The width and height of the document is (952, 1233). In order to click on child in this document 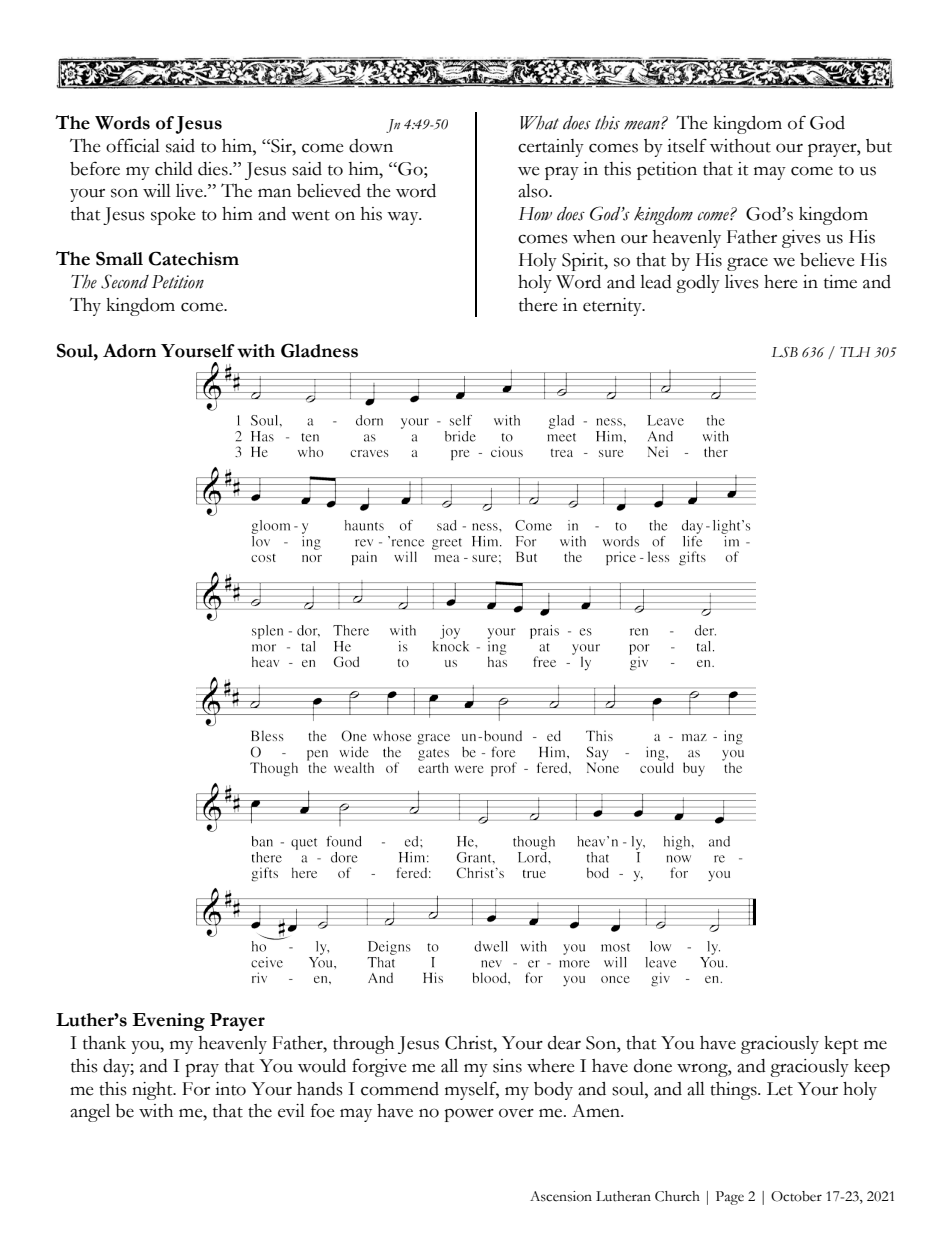, I will do `click(174, 169)`.
